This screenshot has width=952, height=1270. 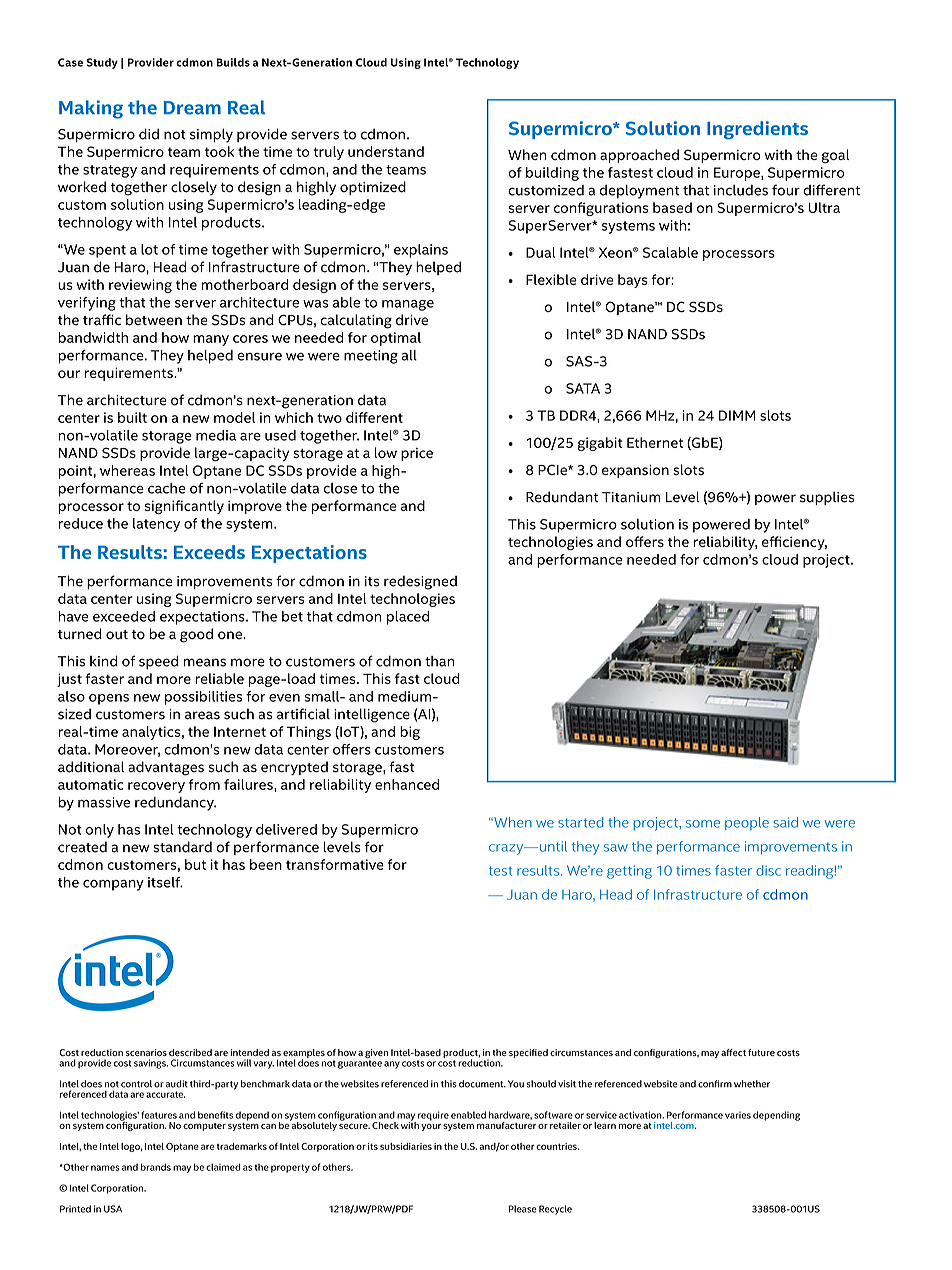 I want to click on understand, so click(x=386, y=151).
